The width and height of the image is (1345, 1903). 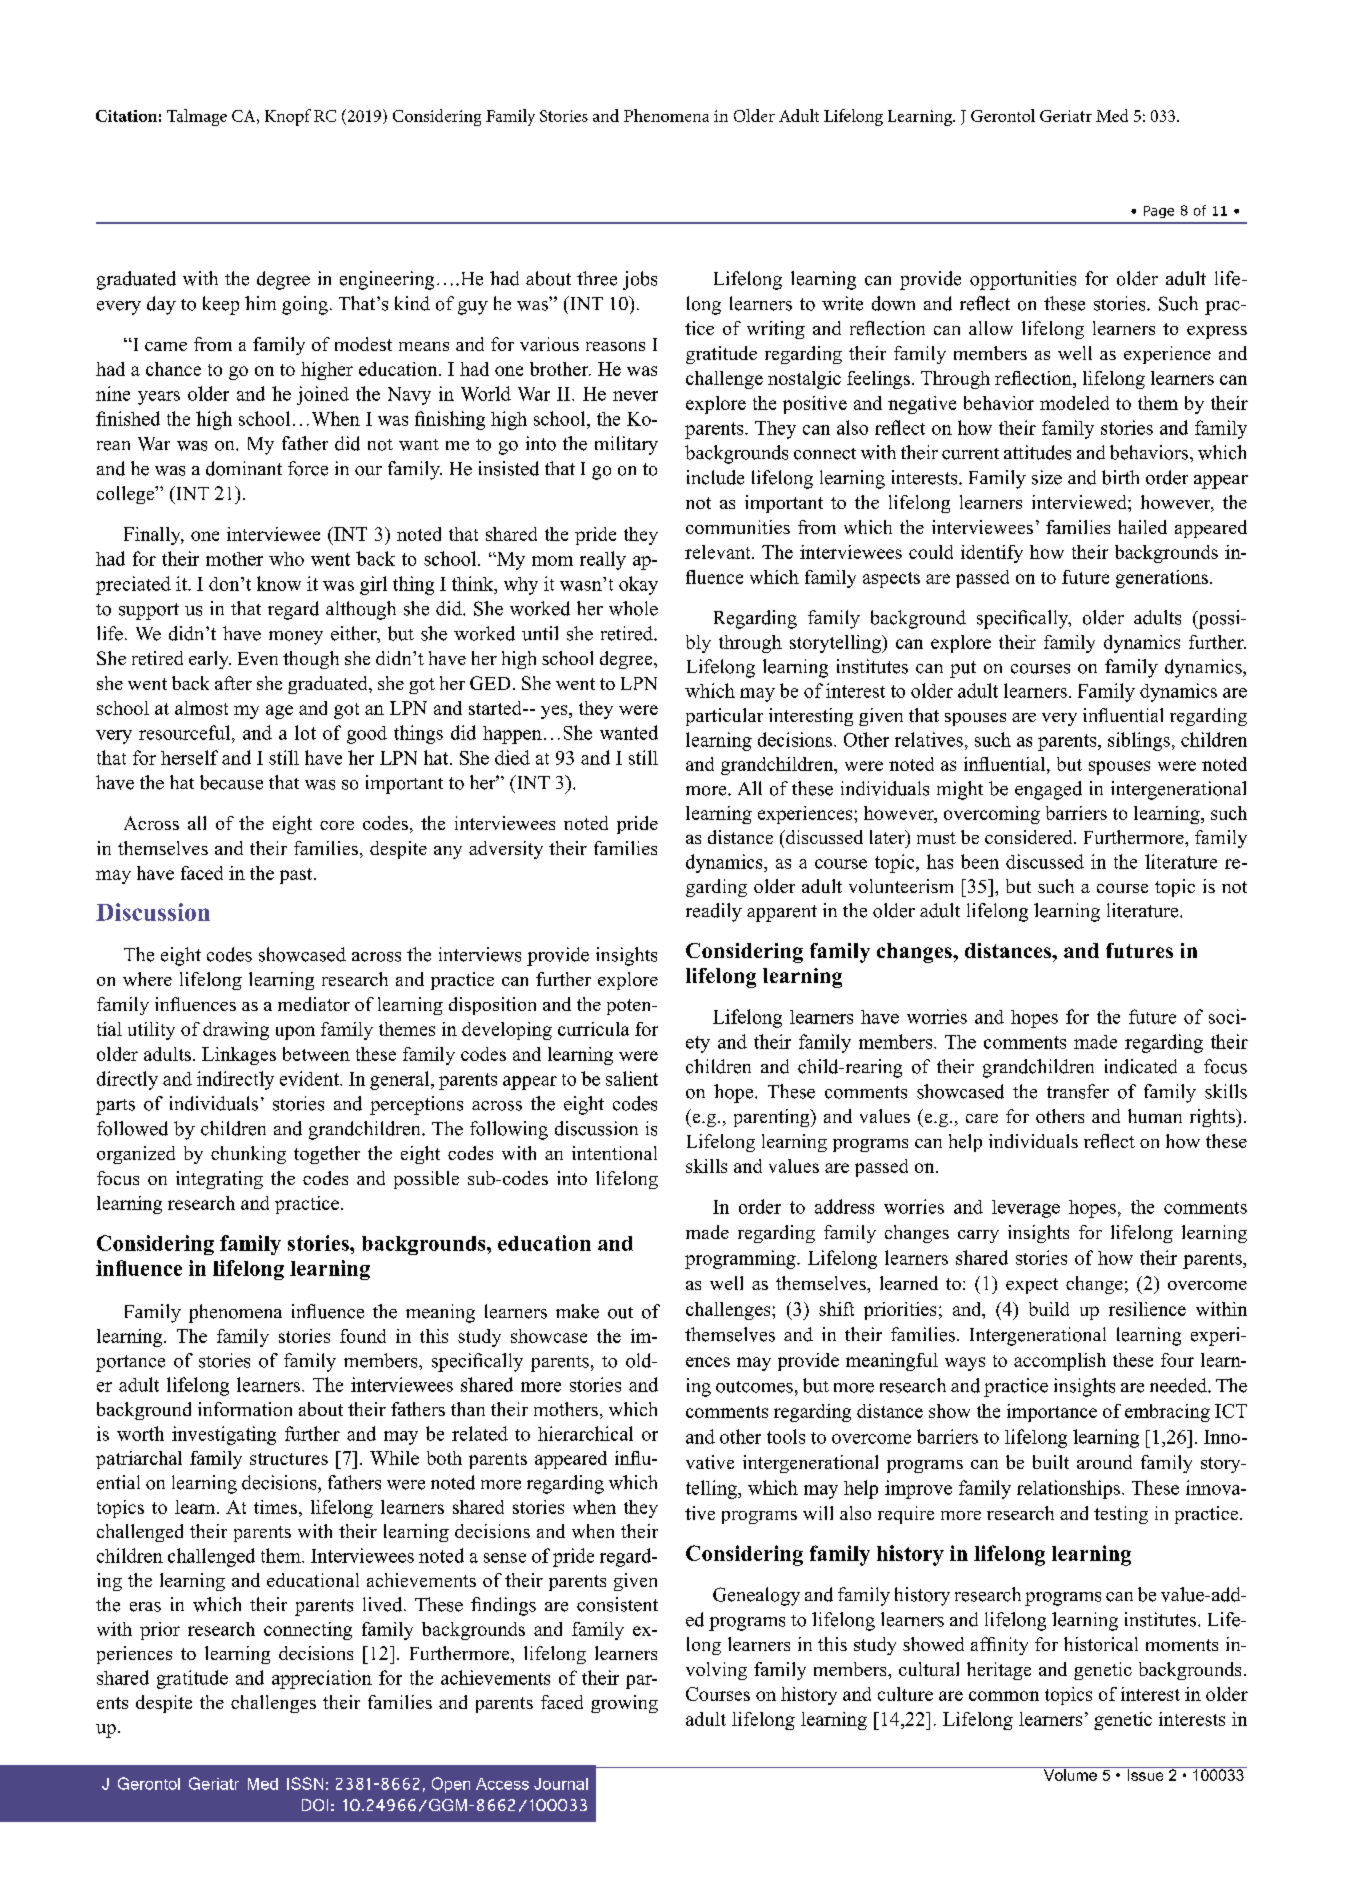 What do you see at coordinates (724, 717) in the image?
I see `particular` at bounding box center [724, 717].
